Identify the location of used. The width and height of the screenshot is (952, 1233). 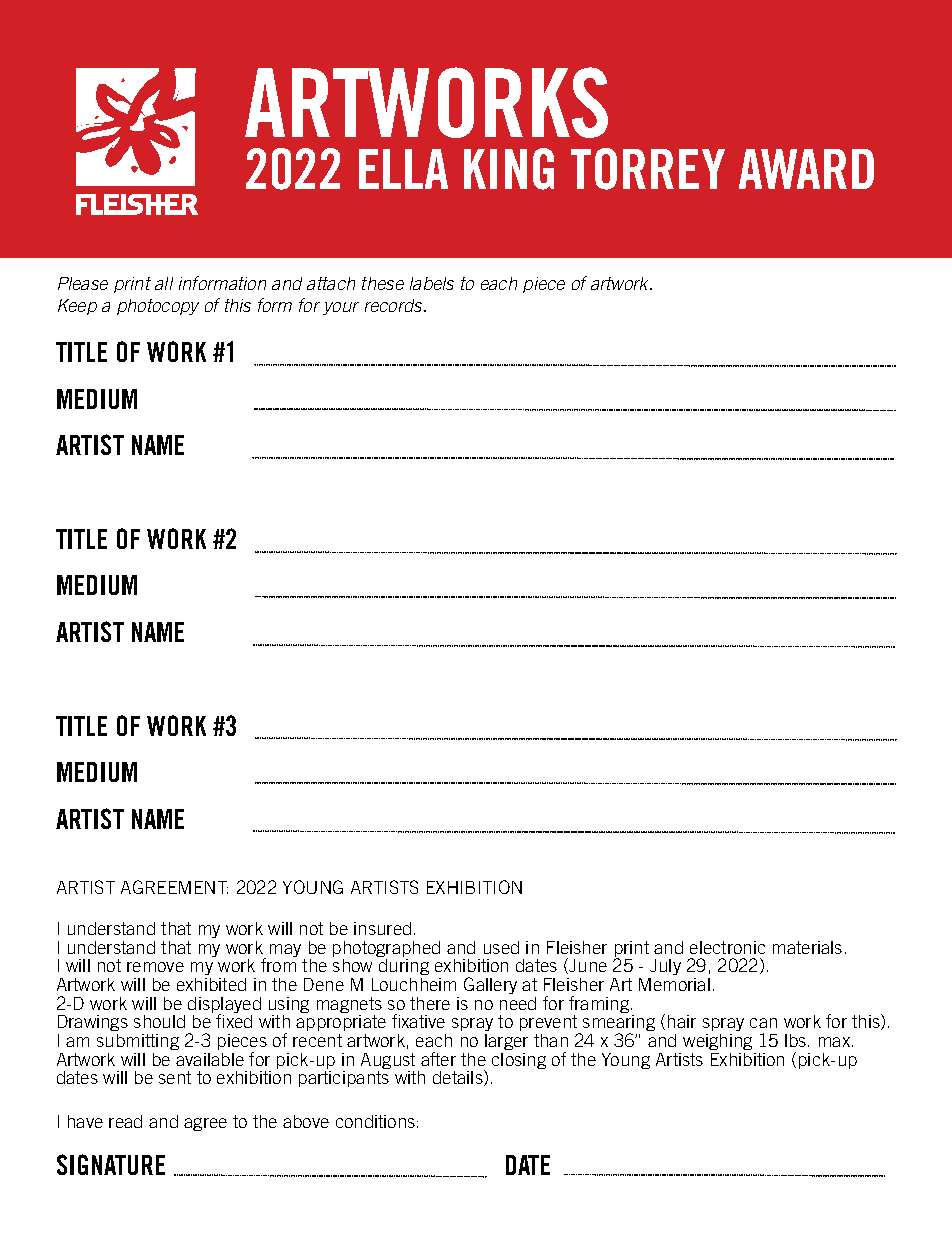
(501, 947).
